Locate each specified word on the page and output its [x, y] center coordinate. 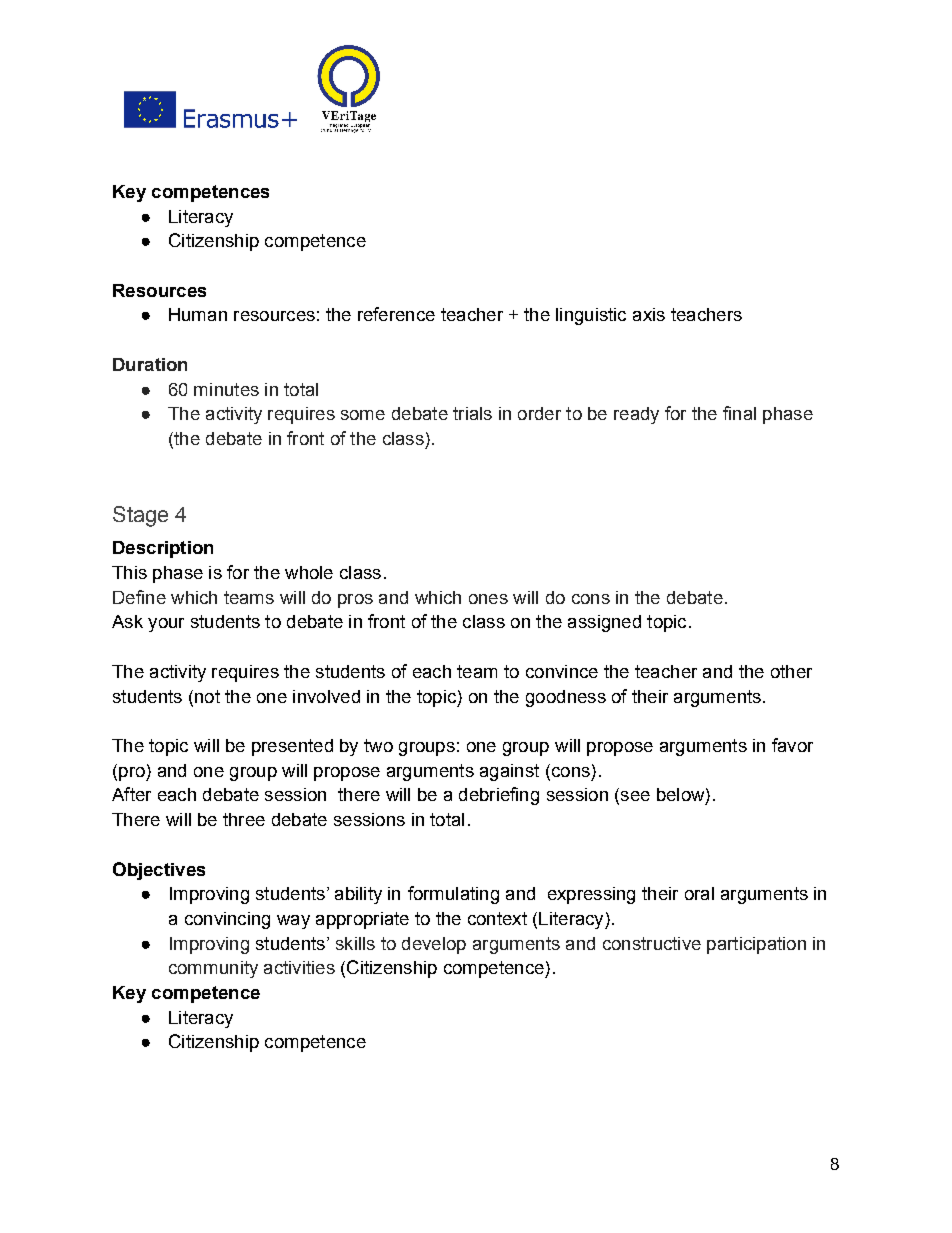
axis [649, 314]
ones [488, 599]
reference [396, 314]
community [213, 969]
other [791, 671]
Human [198, 314]
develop [434, 945]
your [166, 625]
